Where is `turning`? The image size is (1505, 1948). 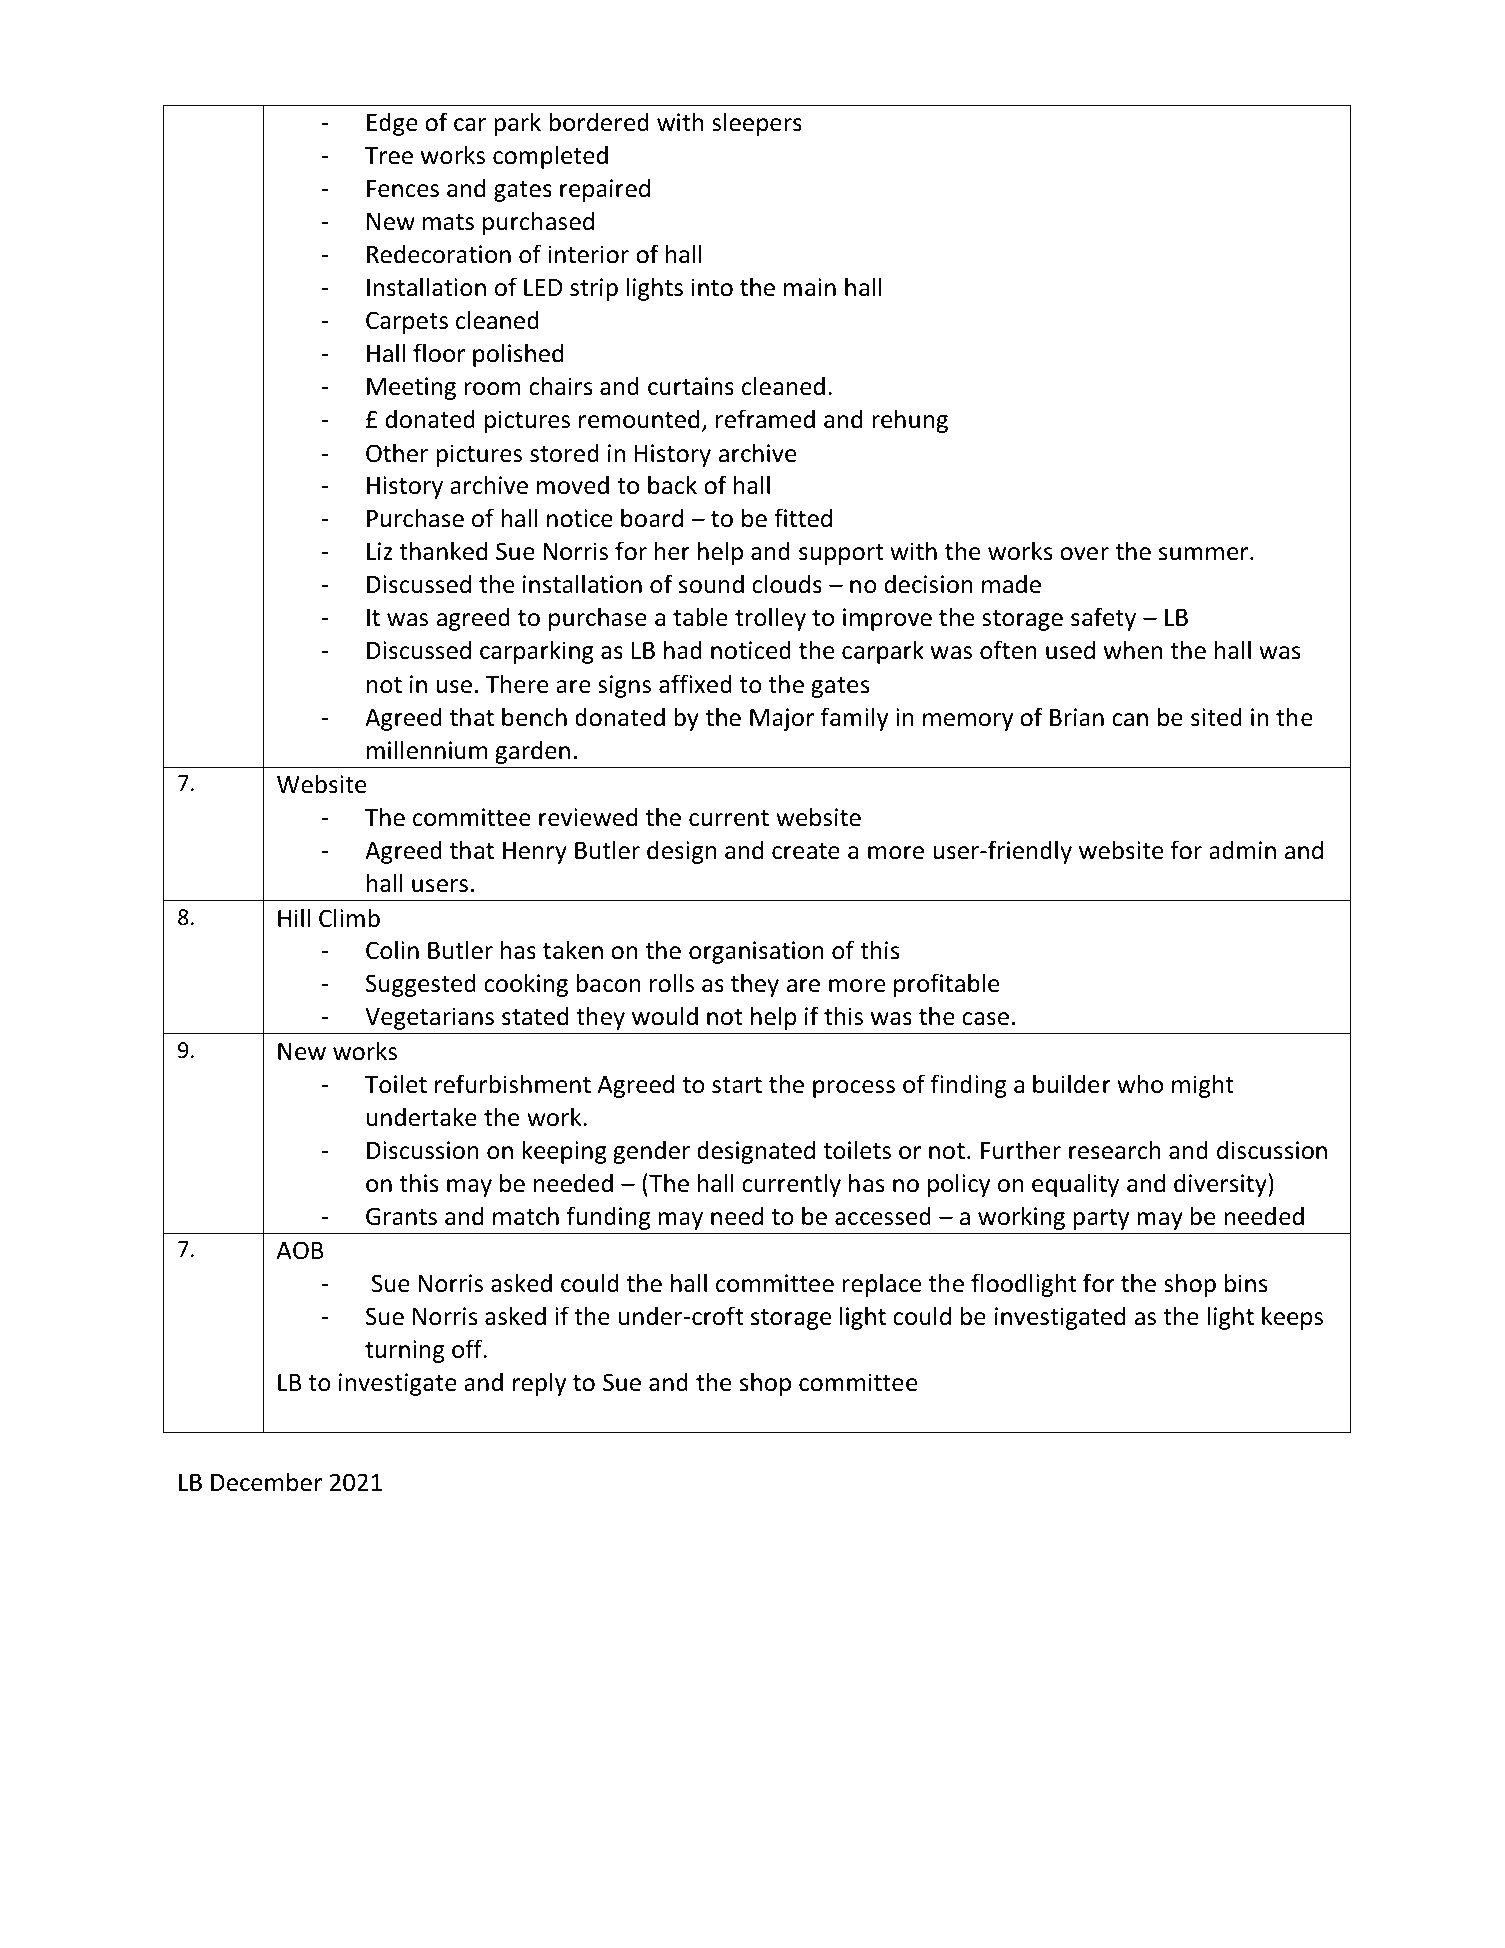 turning is located at coordinates (404, 1351).
